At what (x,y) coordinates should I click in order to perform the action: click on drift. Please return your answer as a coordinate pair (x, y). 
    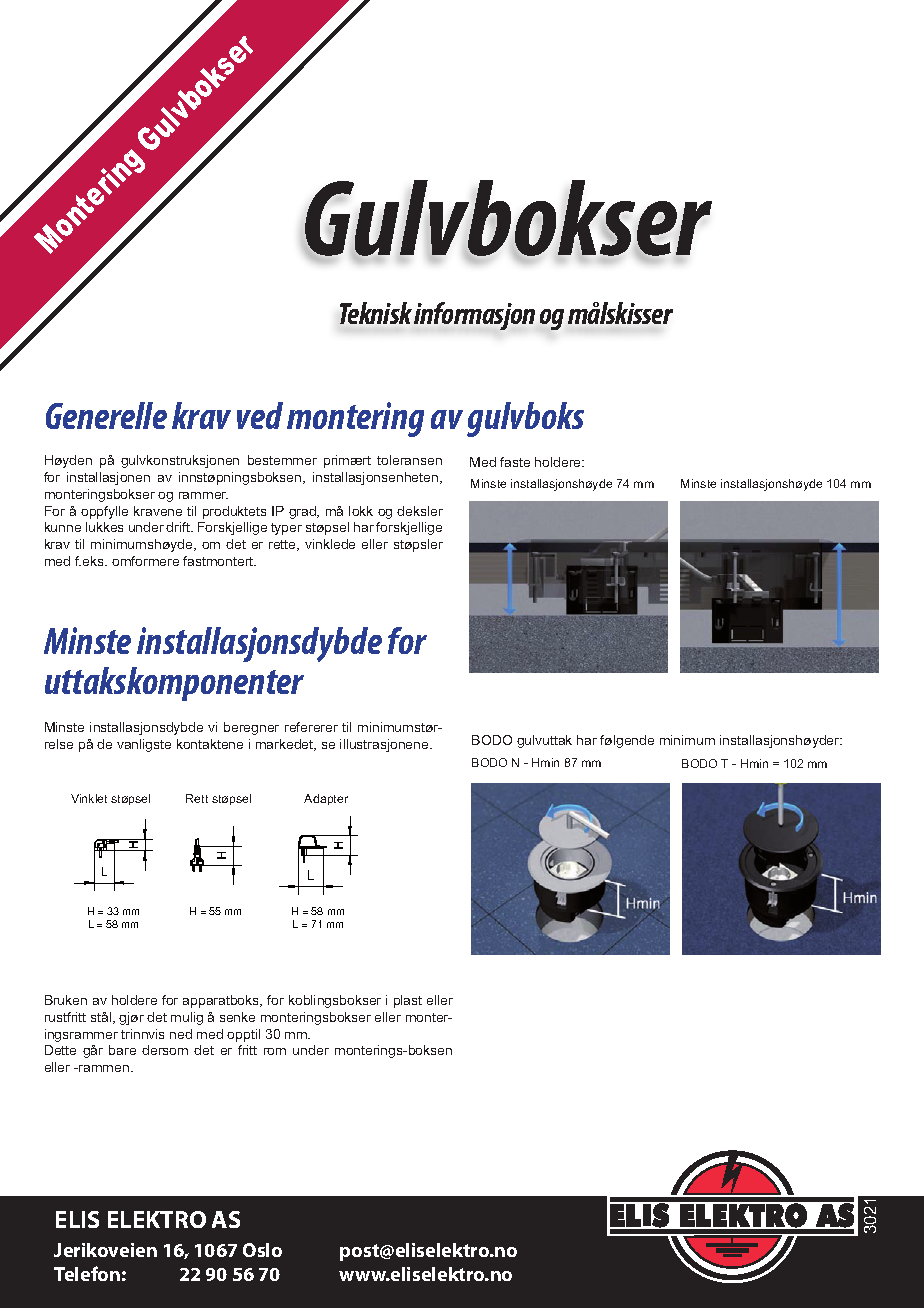
    Looking at the image, I should click on (179, 527).
